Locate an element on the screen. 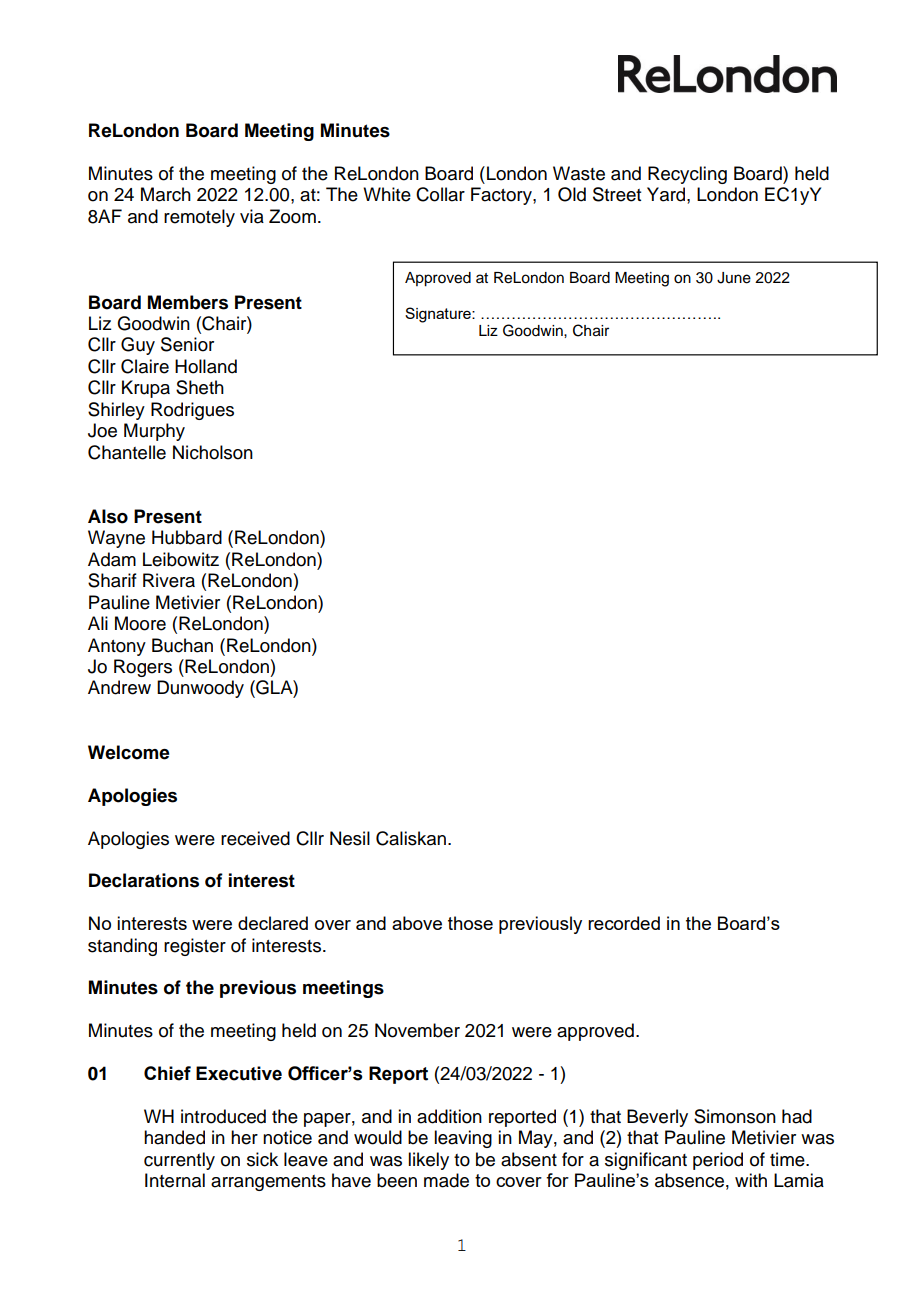 The width and height of the screenshot is (924, 1308). those is located at coordinates (470, 923).
